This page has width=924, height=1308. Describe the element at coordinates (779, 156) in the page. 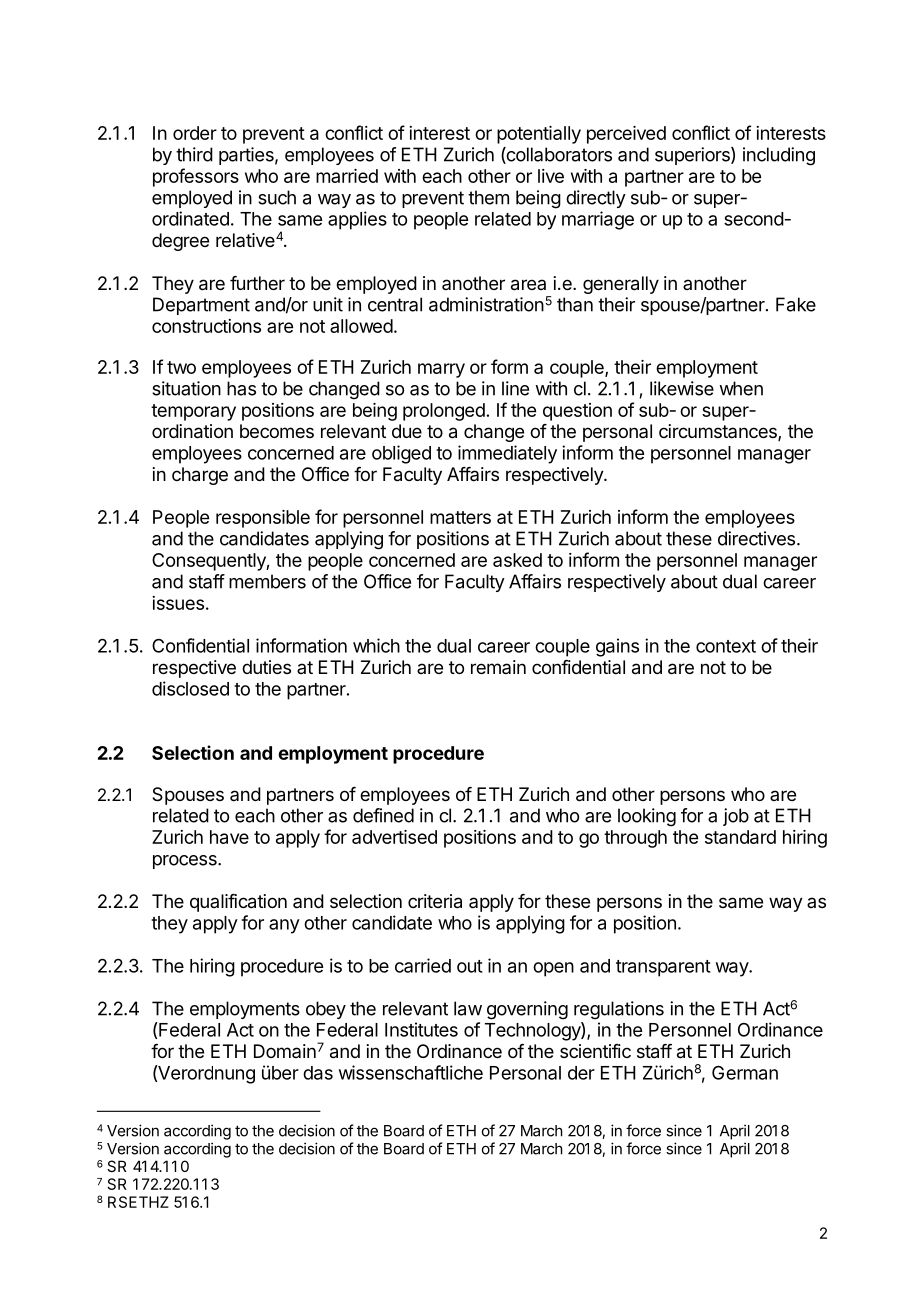

I see `including` at that location.
